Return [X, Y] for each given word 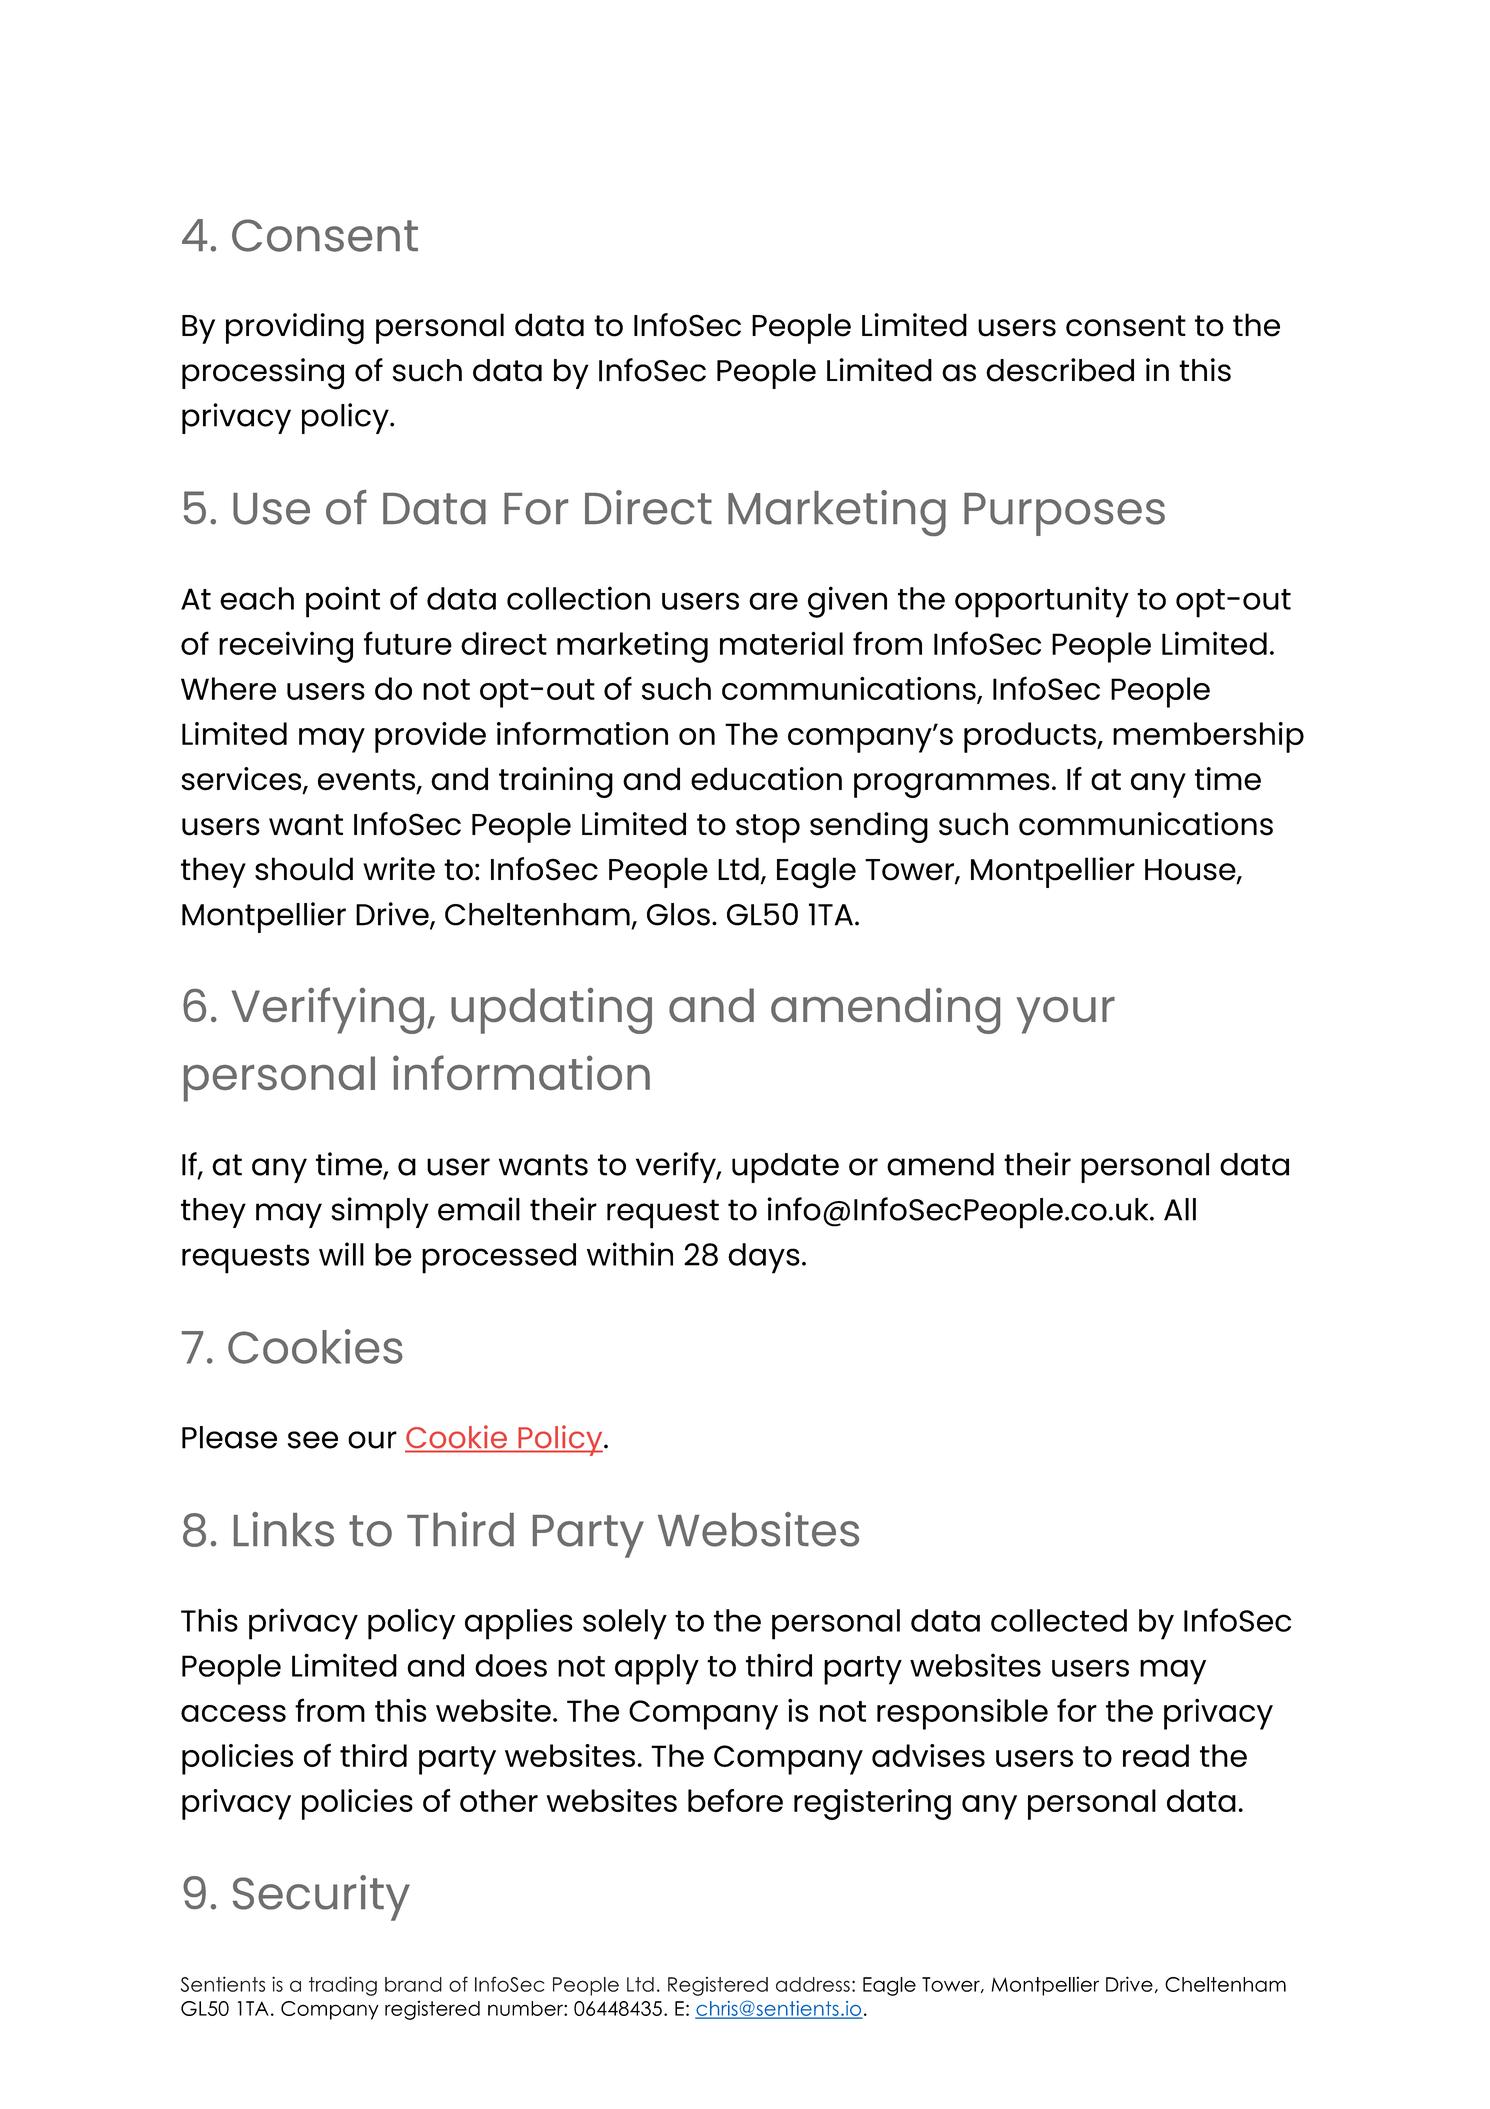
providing [295, 329]
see [313, 1440]
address [813, 1984]
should [304, 869]
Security [321, 1898]
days [764, 1258]
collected [1059, 1620]
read [1156, 1755]
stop [768, 828]
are [773, 601]
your [1066, 1015]
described [1060, 370]
